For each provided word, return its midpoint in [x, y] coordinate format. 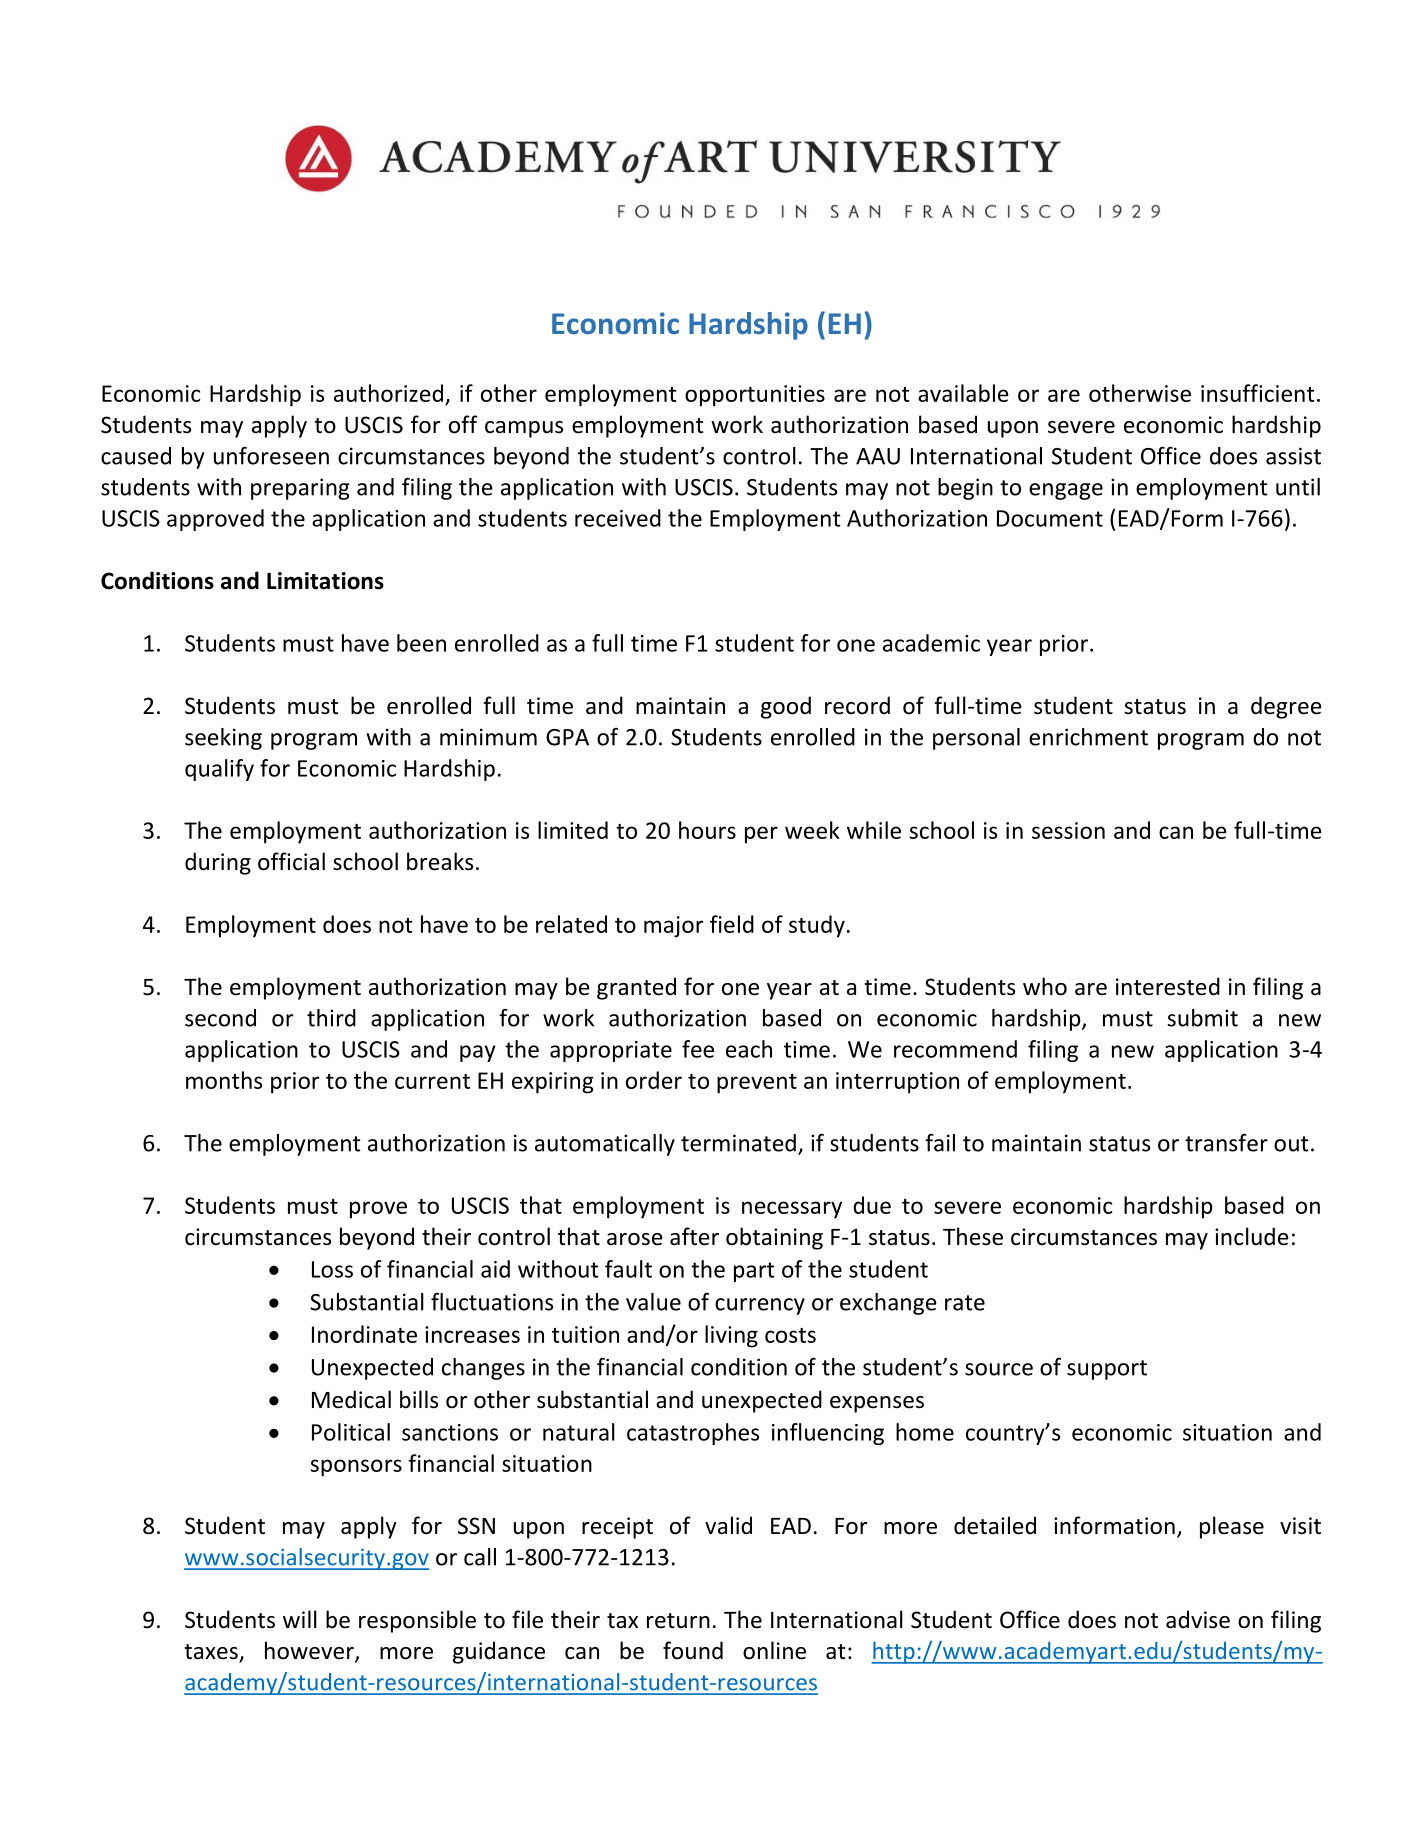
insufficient [1258, 393]
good [786, 707]
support [1107, 1370]
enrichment [1088, 737]
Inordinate [364, 1334]
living [731, 1336]
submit [1202, 1018]
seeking [223, 739]
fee [698, 1049]
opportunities [755, 396]
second [220, 1018]
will [300, 1619]
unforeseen [271, 456]
